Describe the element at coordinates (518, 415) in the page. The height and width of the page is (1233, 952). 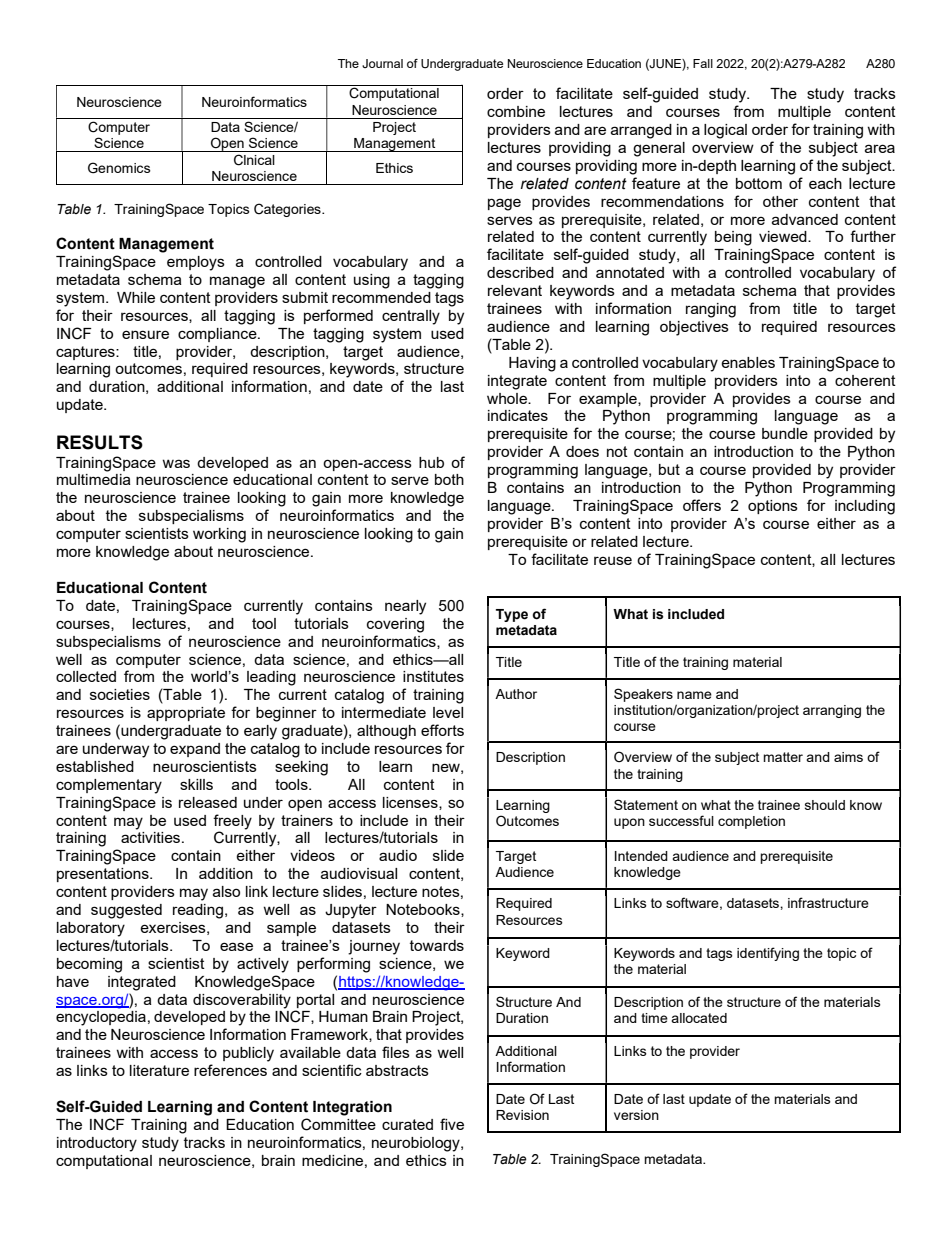
I see `indicates` at that location.
